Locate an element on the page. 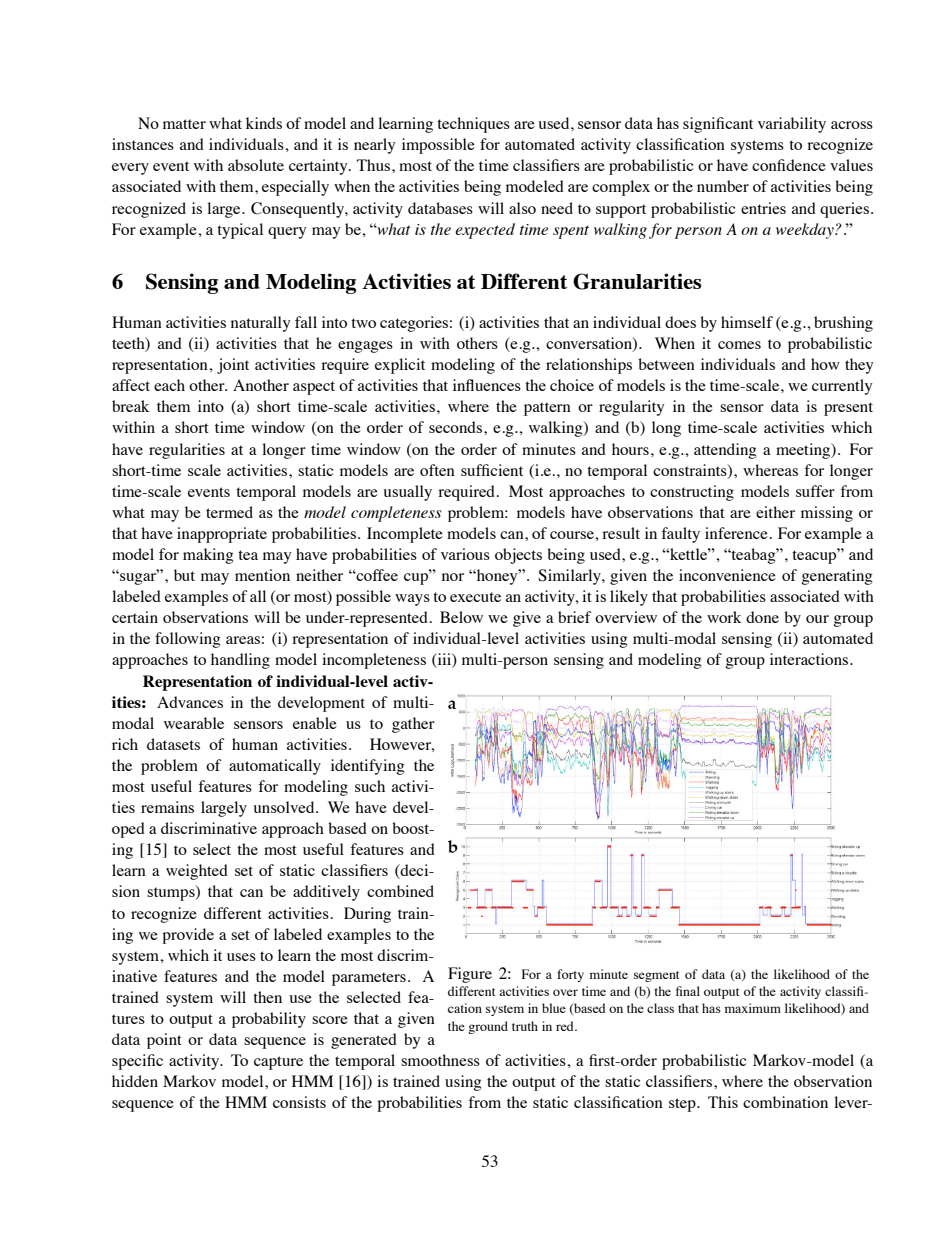  done is located at coordinates (762, 617).
